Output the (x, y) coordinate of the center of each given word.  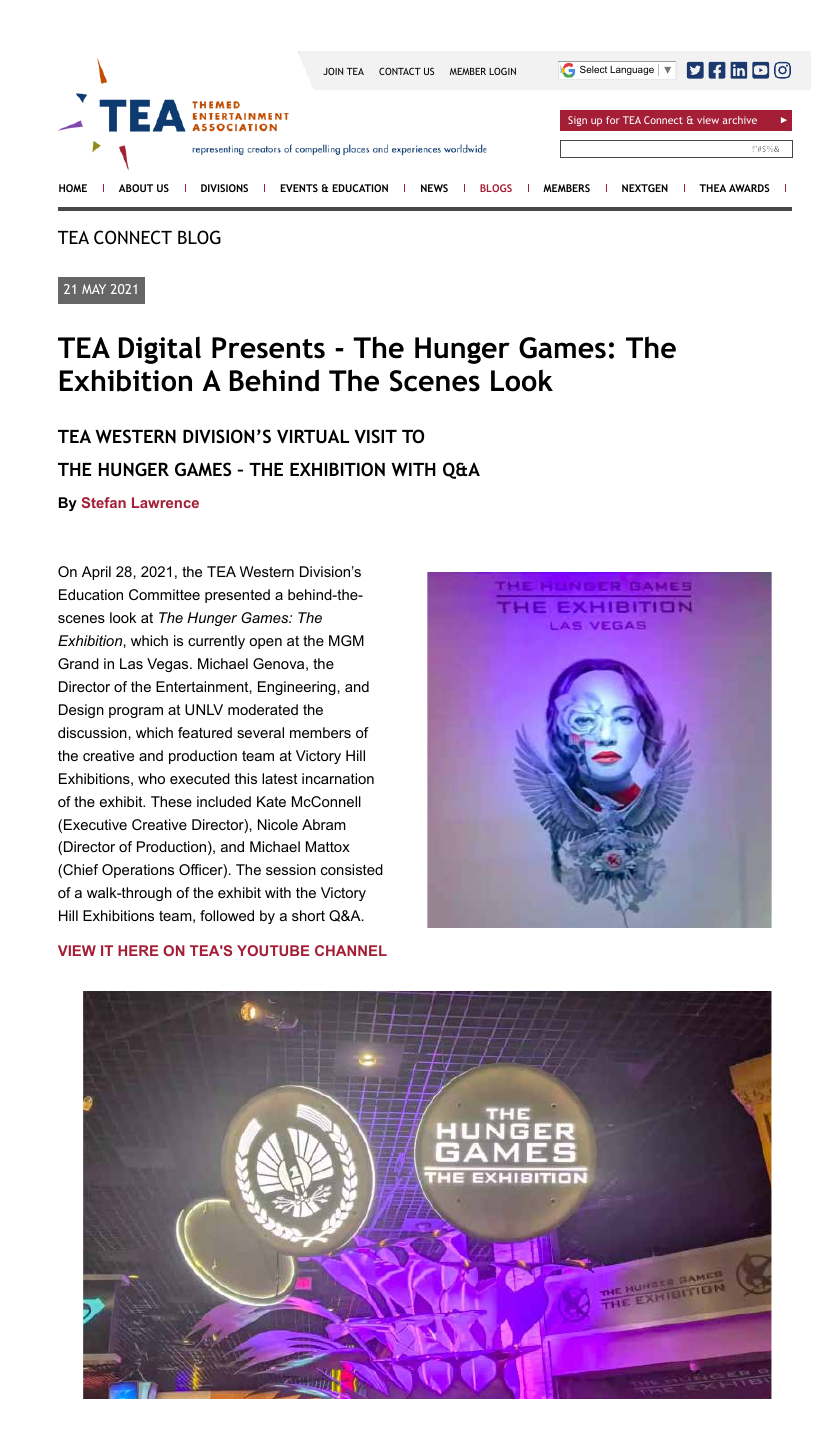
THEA (712, 188)
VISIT (375, 436)
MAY (94, 289)
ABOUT (136, 188)
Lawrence (165, 502)
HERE (138, 950)
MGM (346, 640)
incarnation (338, 778)
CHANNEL (351, 950)
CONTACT (400, 71)
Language (632, 70)
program (136, 712)
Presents (268, 348)
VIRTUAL (313, 436)
